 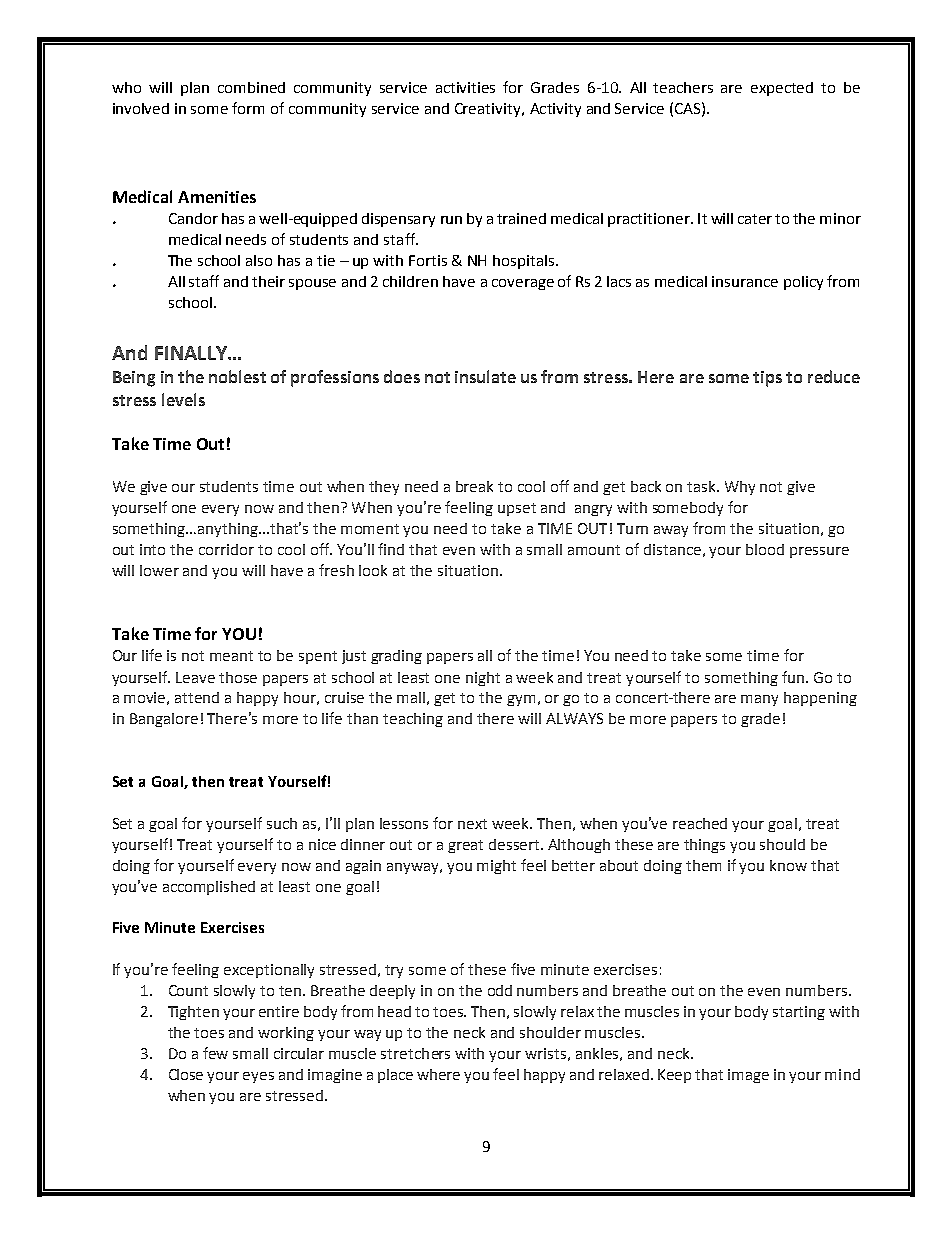 What do you see at coordinates (767, 379) in the screenshot?
I see `tips` at bounding box center [767, 379].
